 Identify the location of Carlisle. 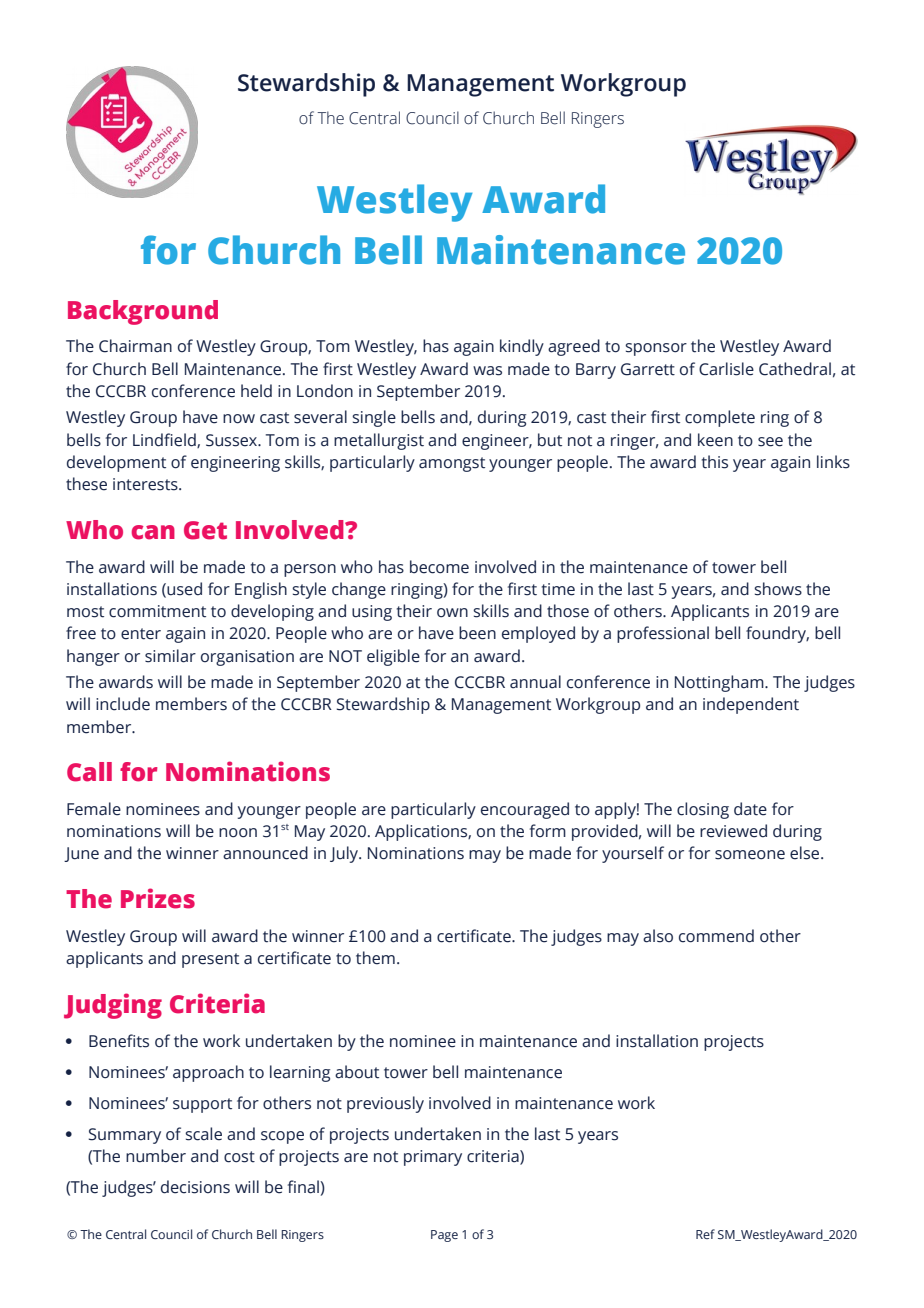
(726, 369).
